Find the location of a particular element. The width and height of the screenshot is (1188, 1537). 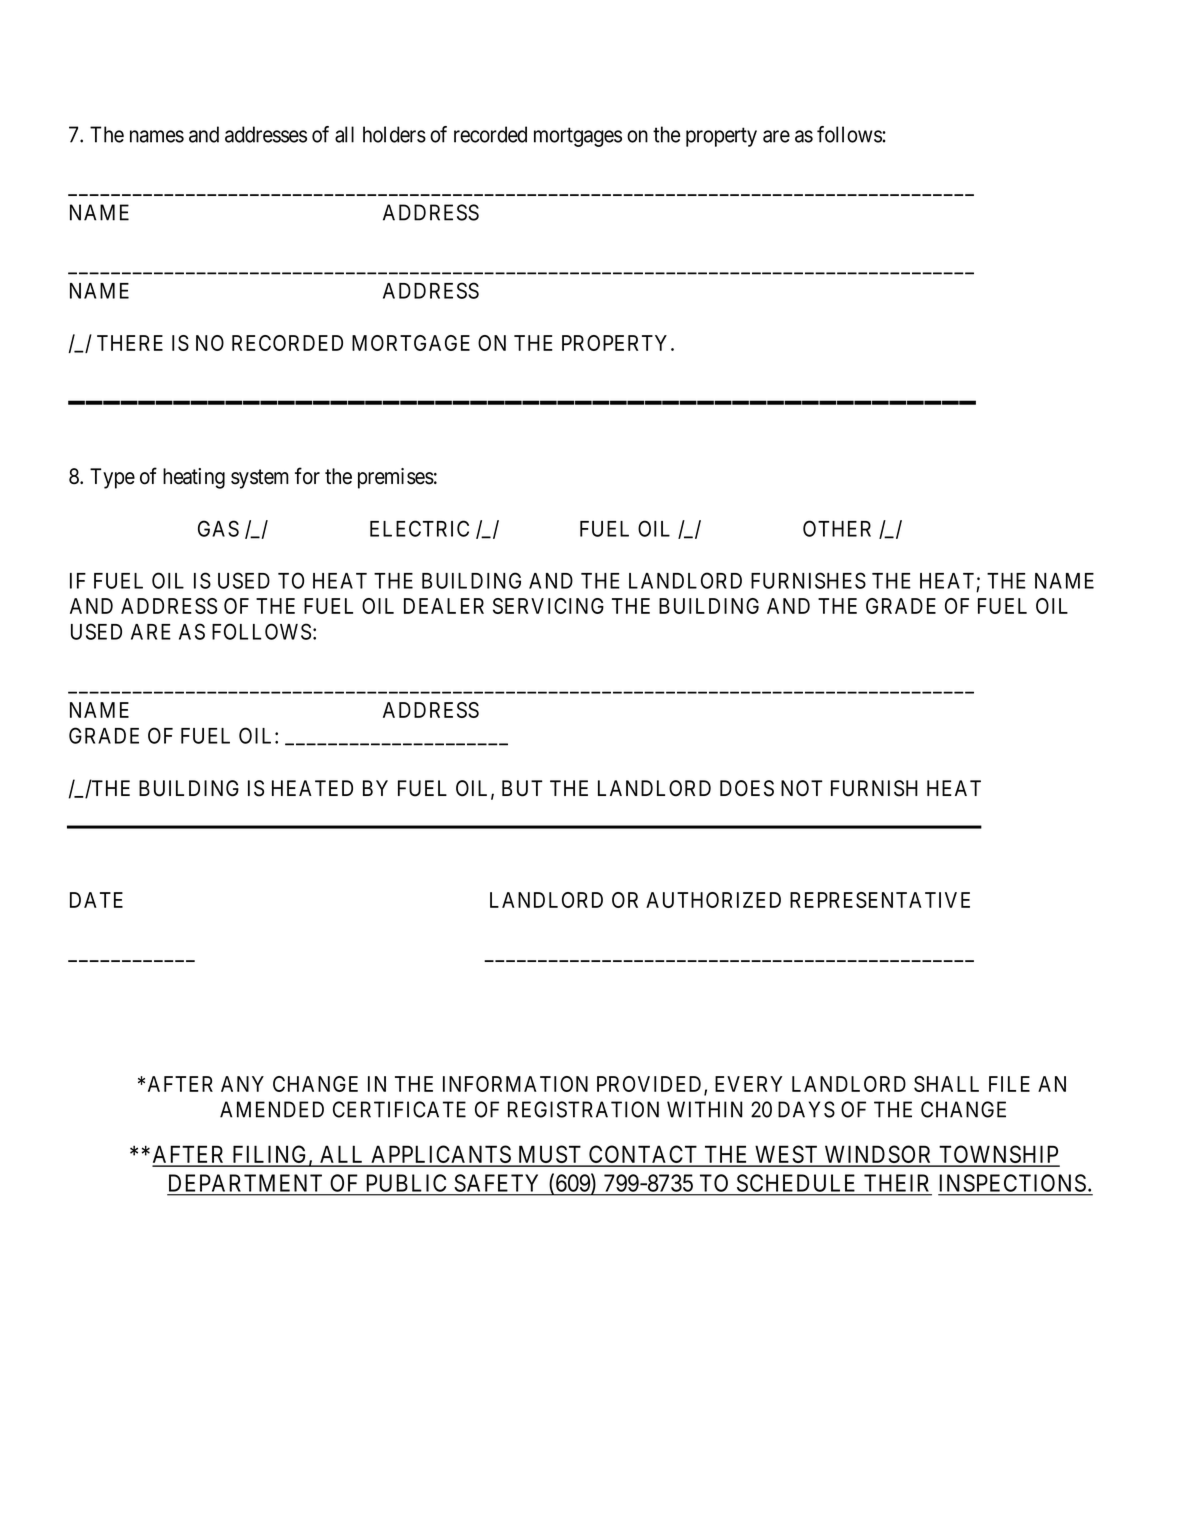

OTHER is located at coordinates (837, 528).
